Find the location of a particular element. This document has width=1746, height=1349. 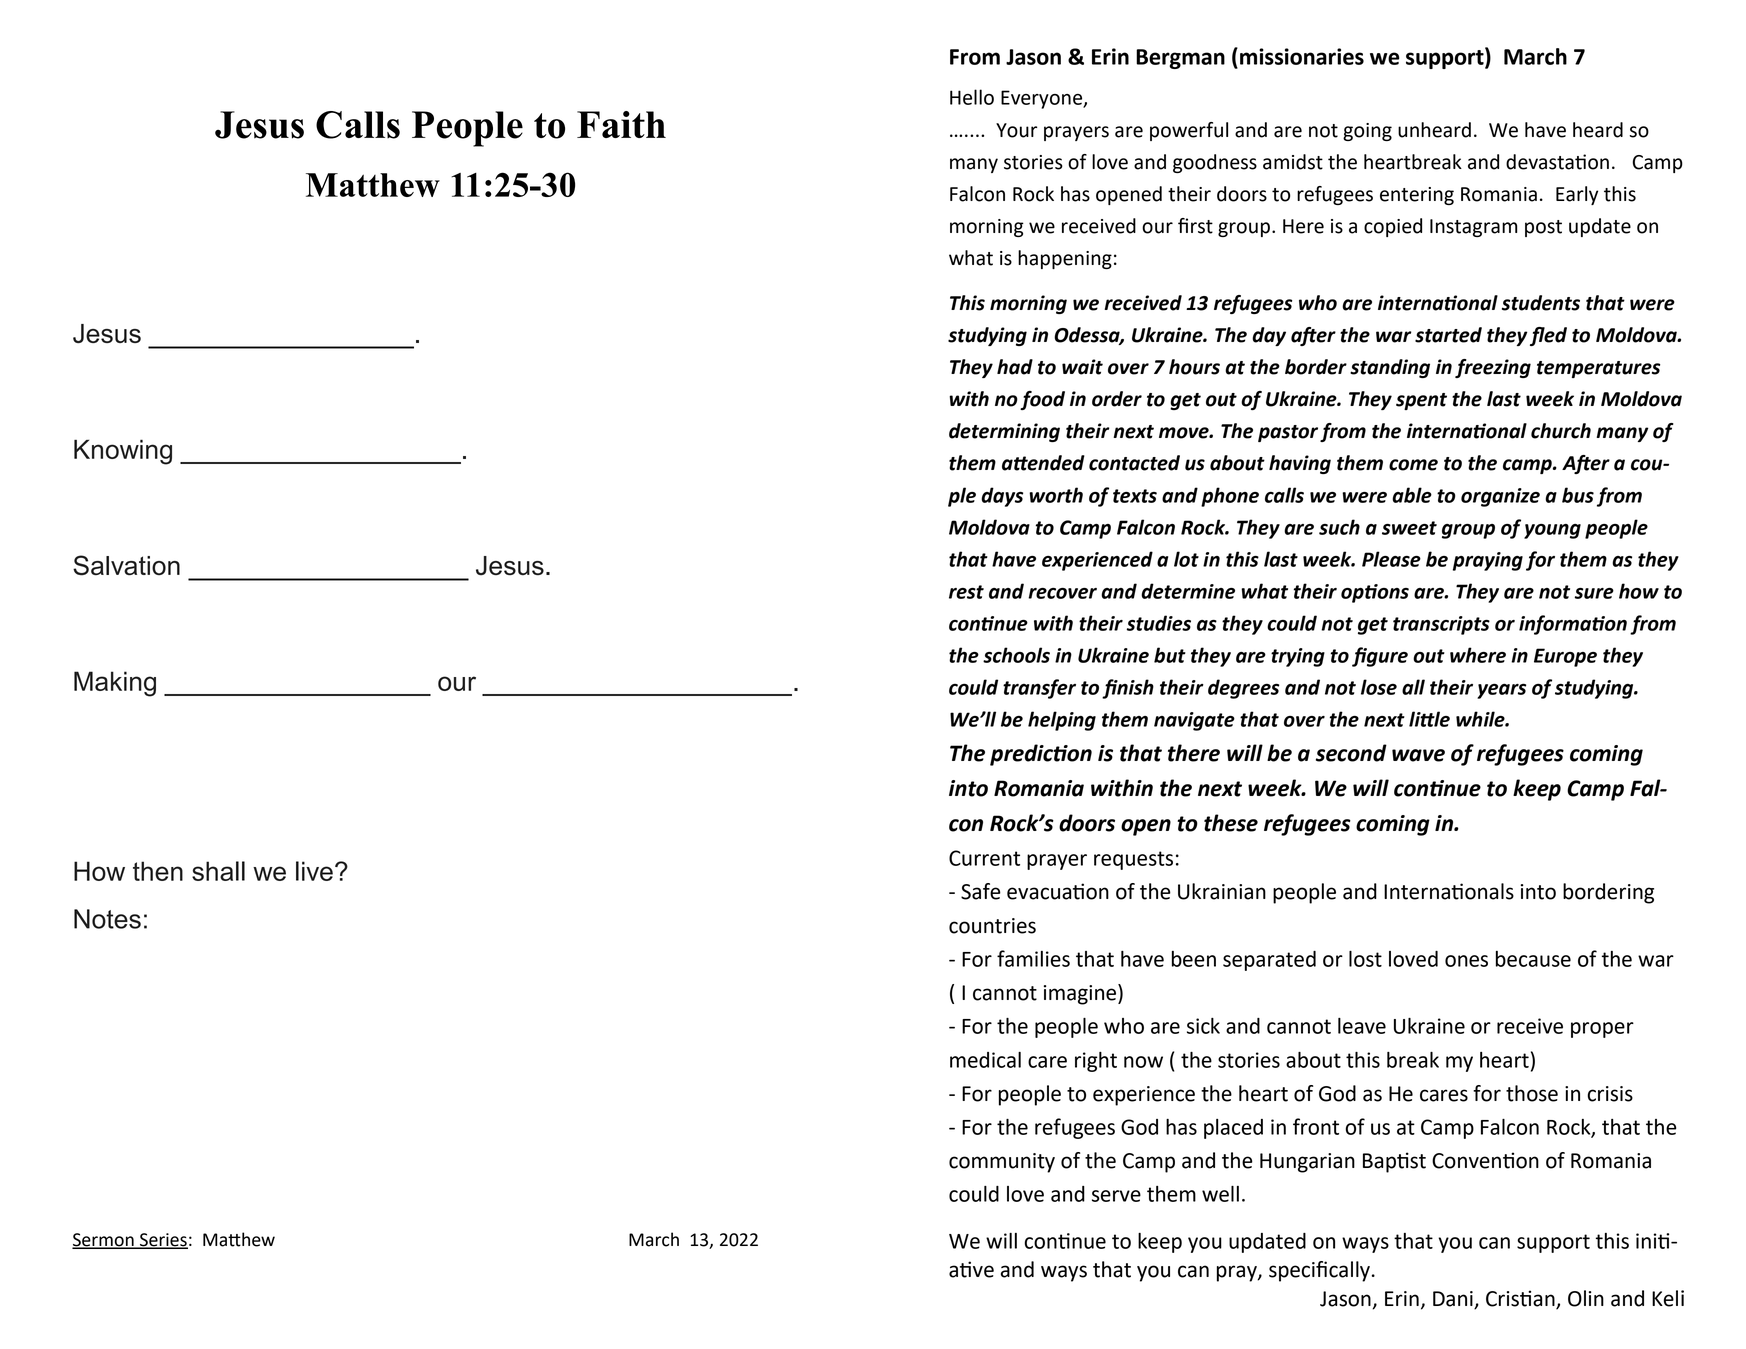

spent is located at coordinates (1421, 401).
